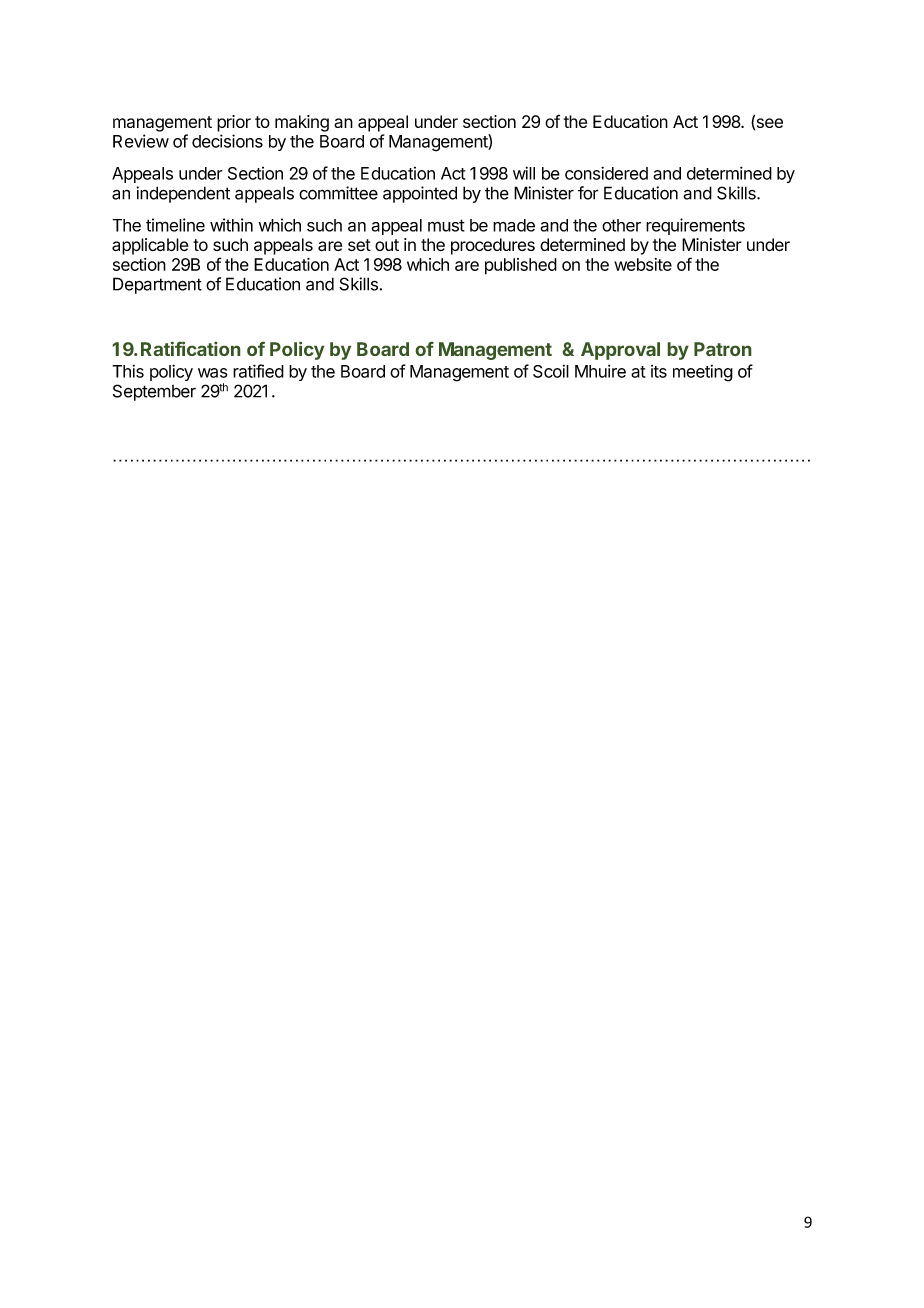 The width and height of the screenshot is (924, 1308). Describe the element at coordinates (387, 245) in the screenshot. I see `out` at that location.
